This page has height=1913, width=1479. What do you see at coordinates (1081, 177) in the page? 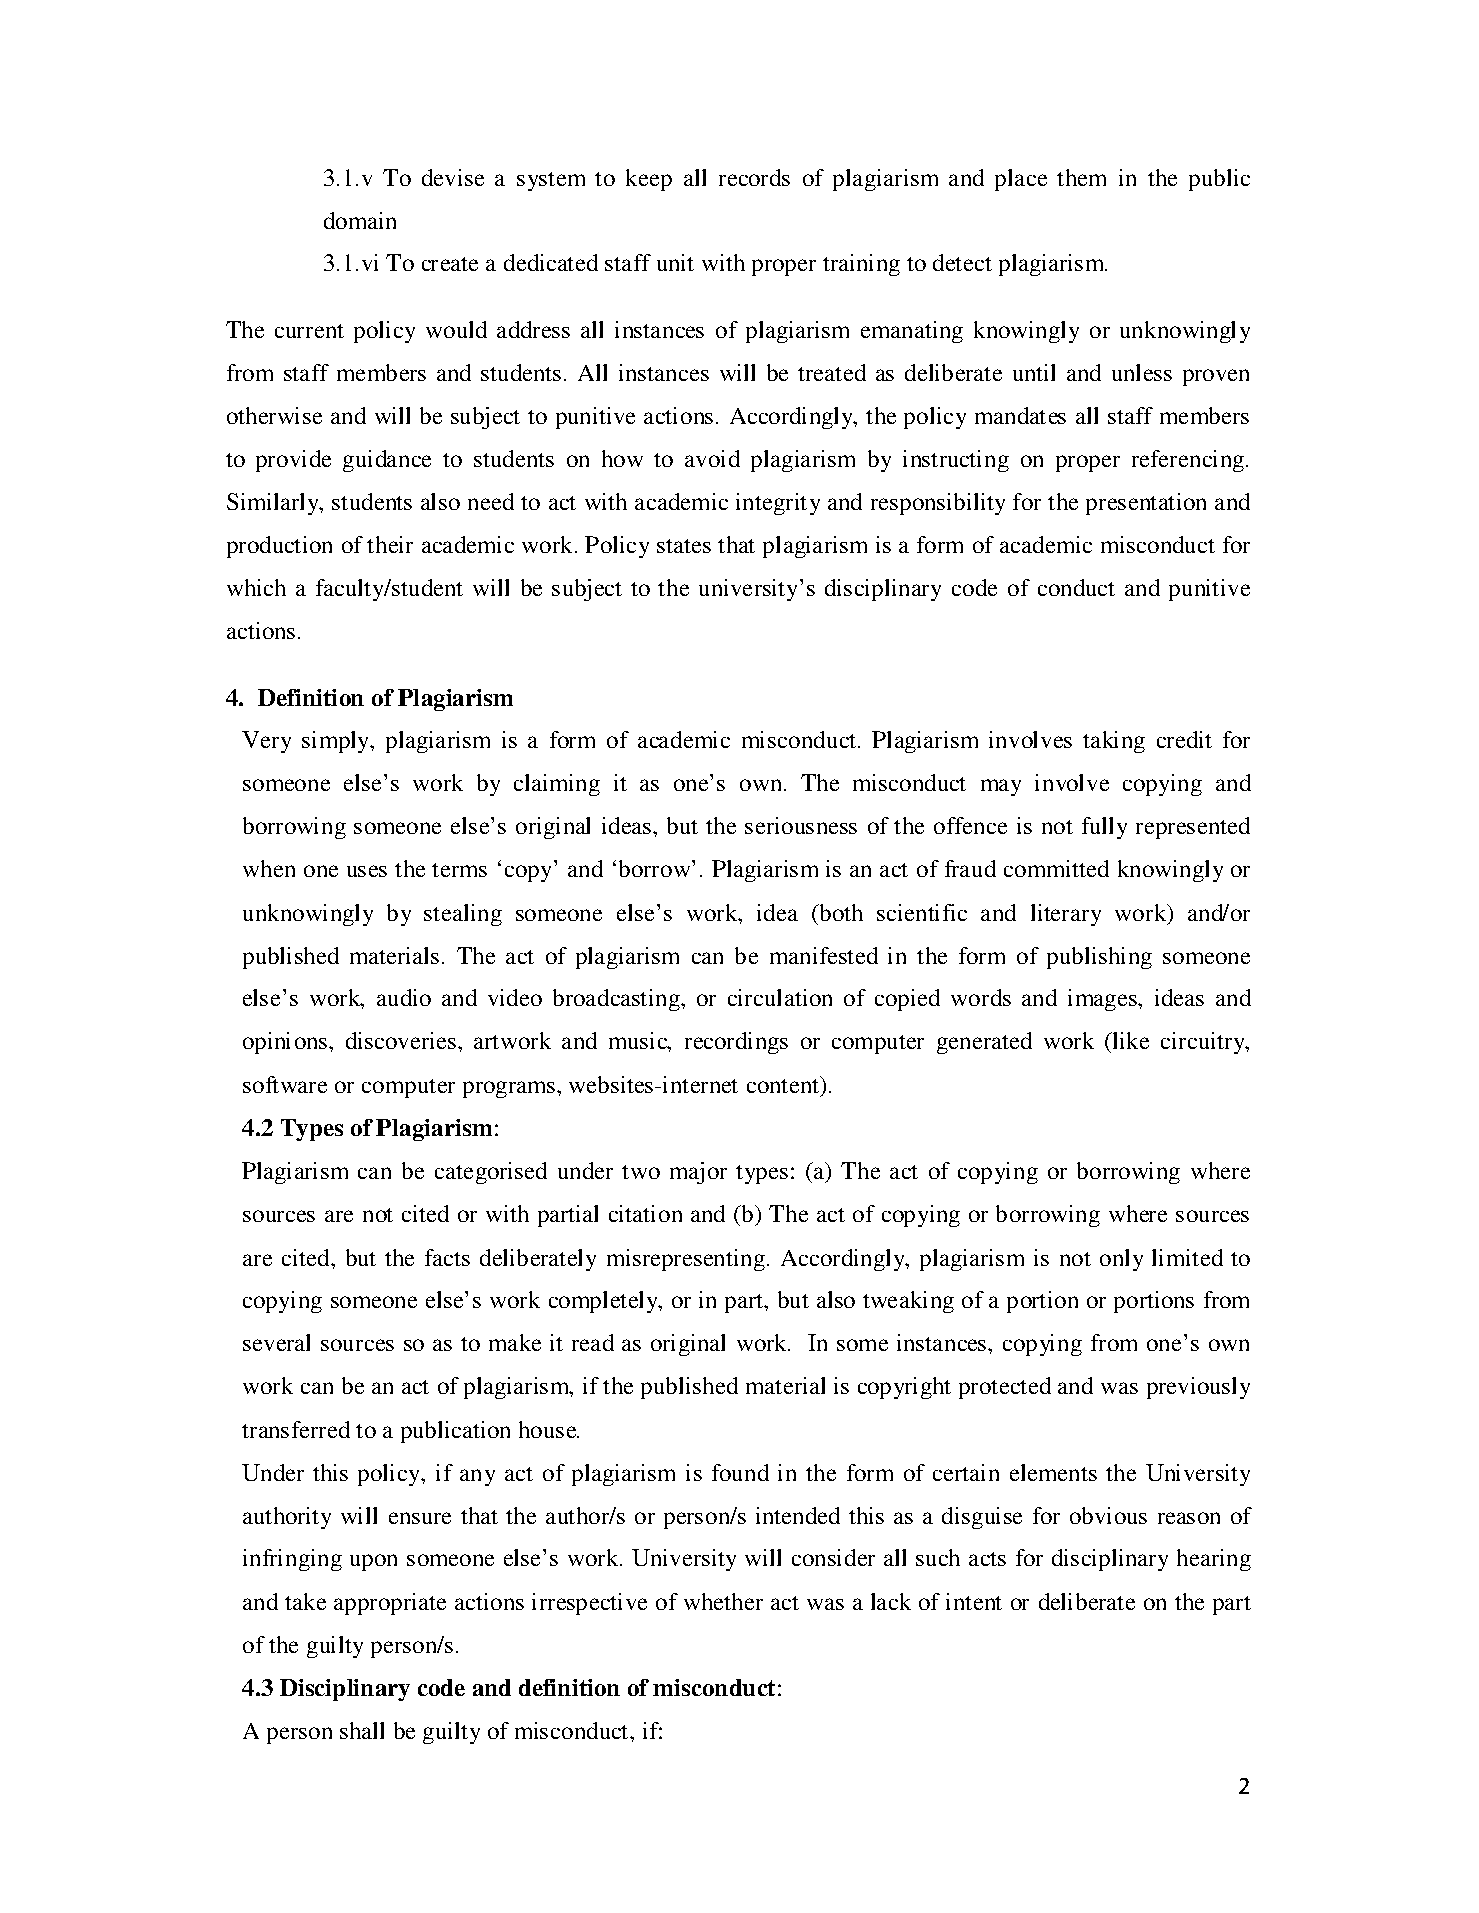
I see `them` at bounding box center [1081, 177].
